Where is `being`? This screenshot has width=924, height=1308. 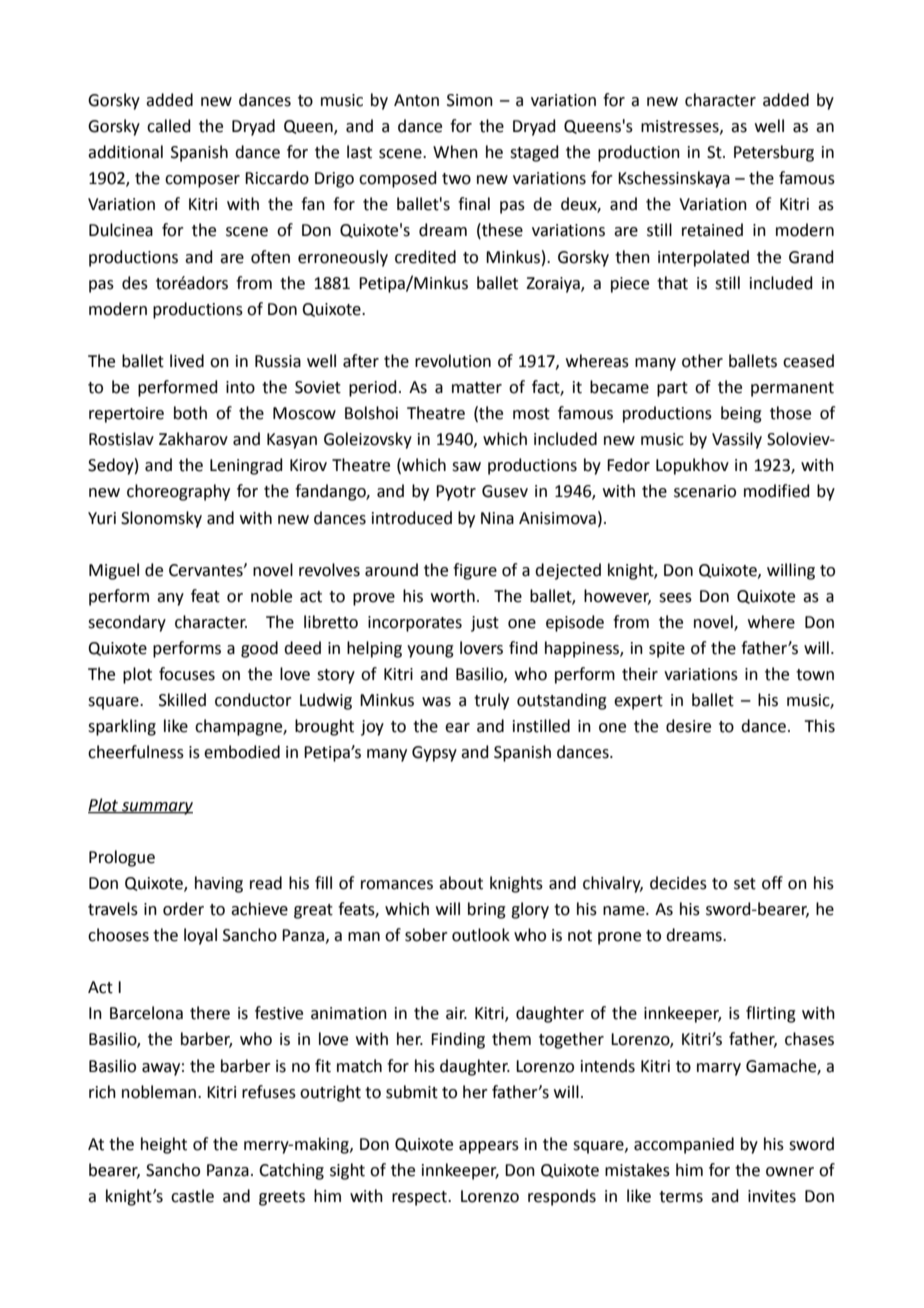 being is located at coordinates (741, 414).
